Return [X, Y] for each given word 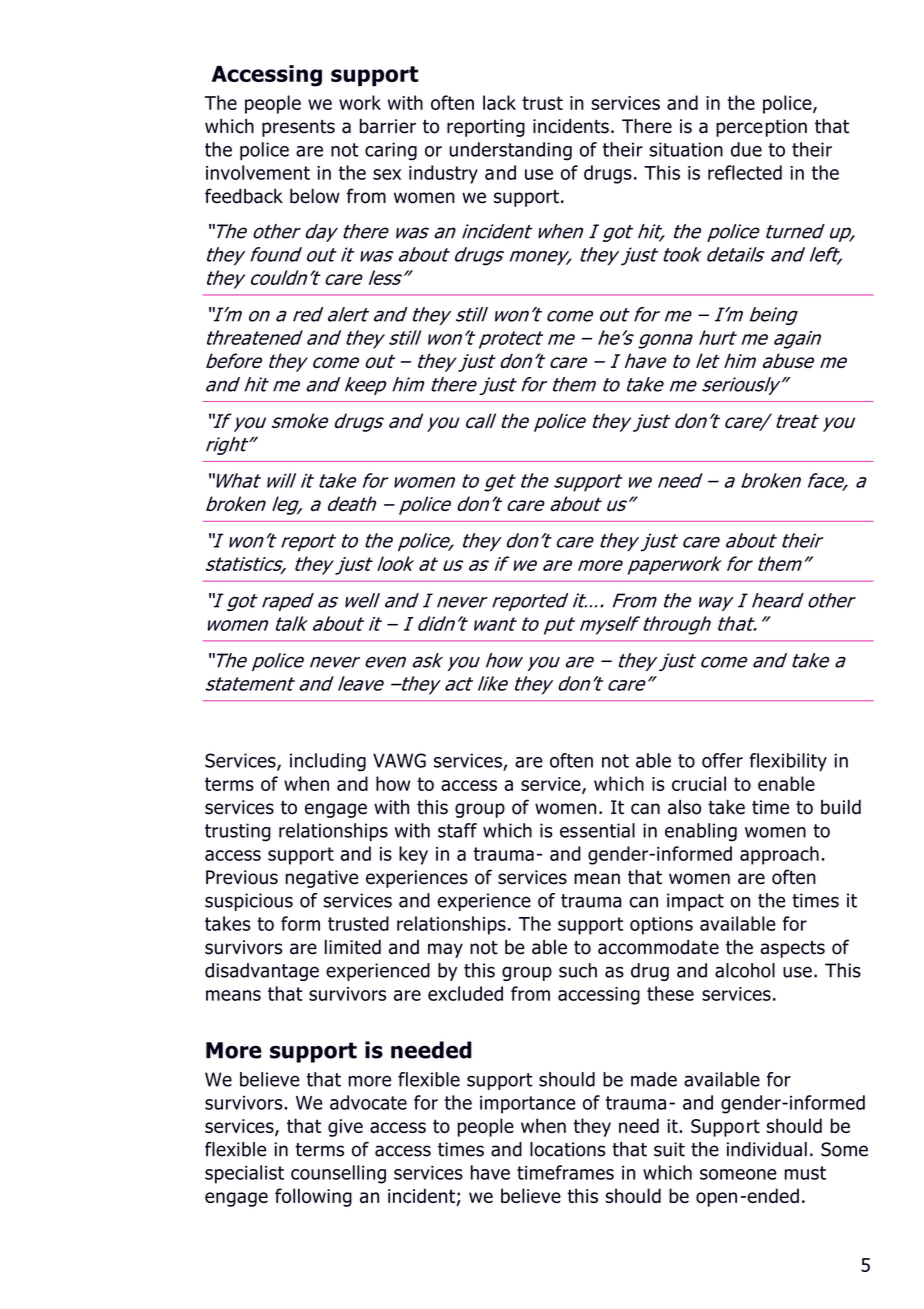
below [315, 196]
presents [298, 128]
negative [322, 879]
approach [779, 855]
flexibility [788, 762]
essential [597, 830]
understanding [510, 151]
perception [761, 128]
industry [443, 174]
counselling [338, 1174]
